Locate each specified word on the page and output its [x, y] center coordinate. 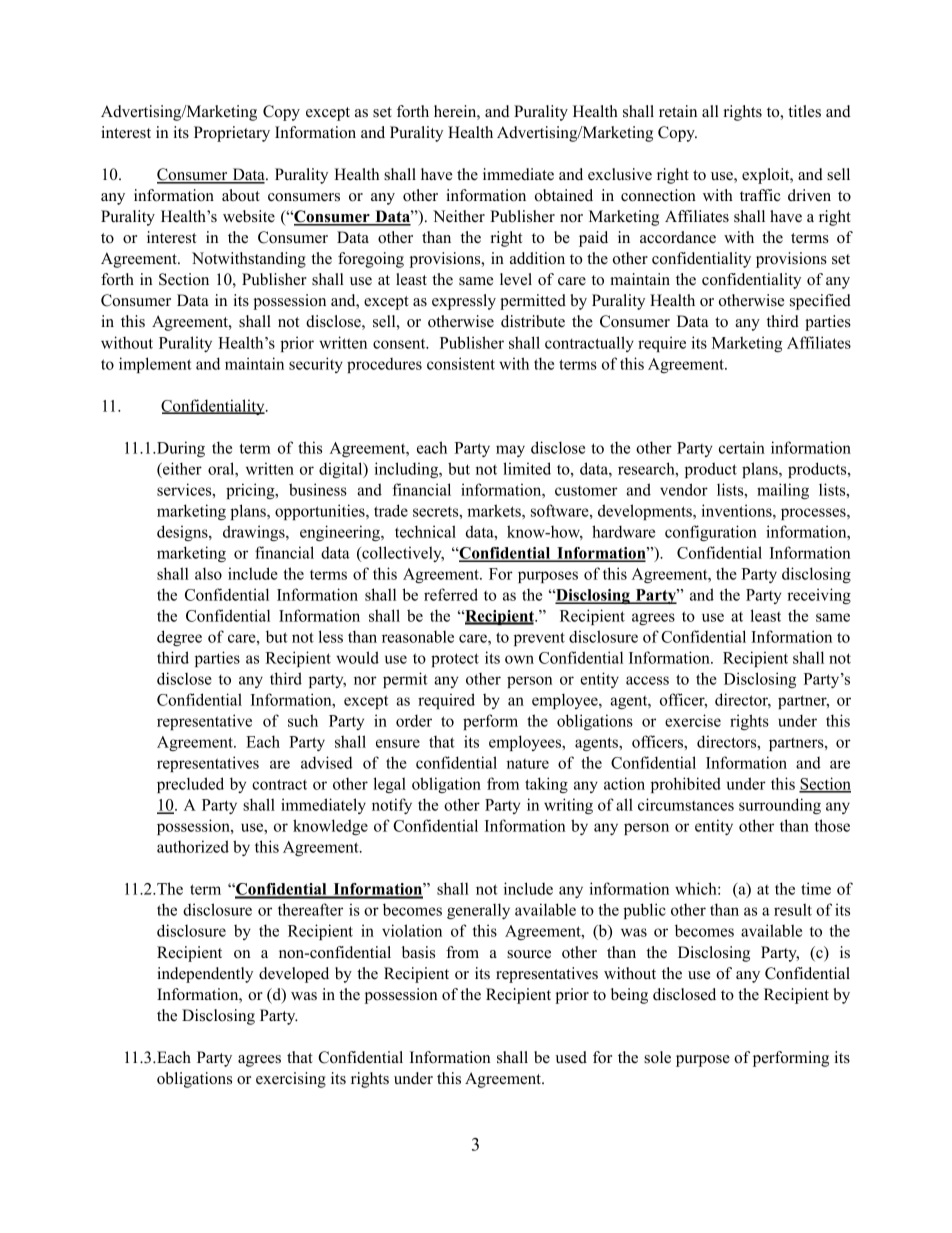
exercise [693, 720]
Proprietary [232, 134]
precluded [190, 785]
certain [742, 447]
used [571, 1057]
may [510, 451]
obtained [564, 195]
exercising [291, 1080]
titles [804, 111]
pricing [251, 491]
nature [528, 764]
